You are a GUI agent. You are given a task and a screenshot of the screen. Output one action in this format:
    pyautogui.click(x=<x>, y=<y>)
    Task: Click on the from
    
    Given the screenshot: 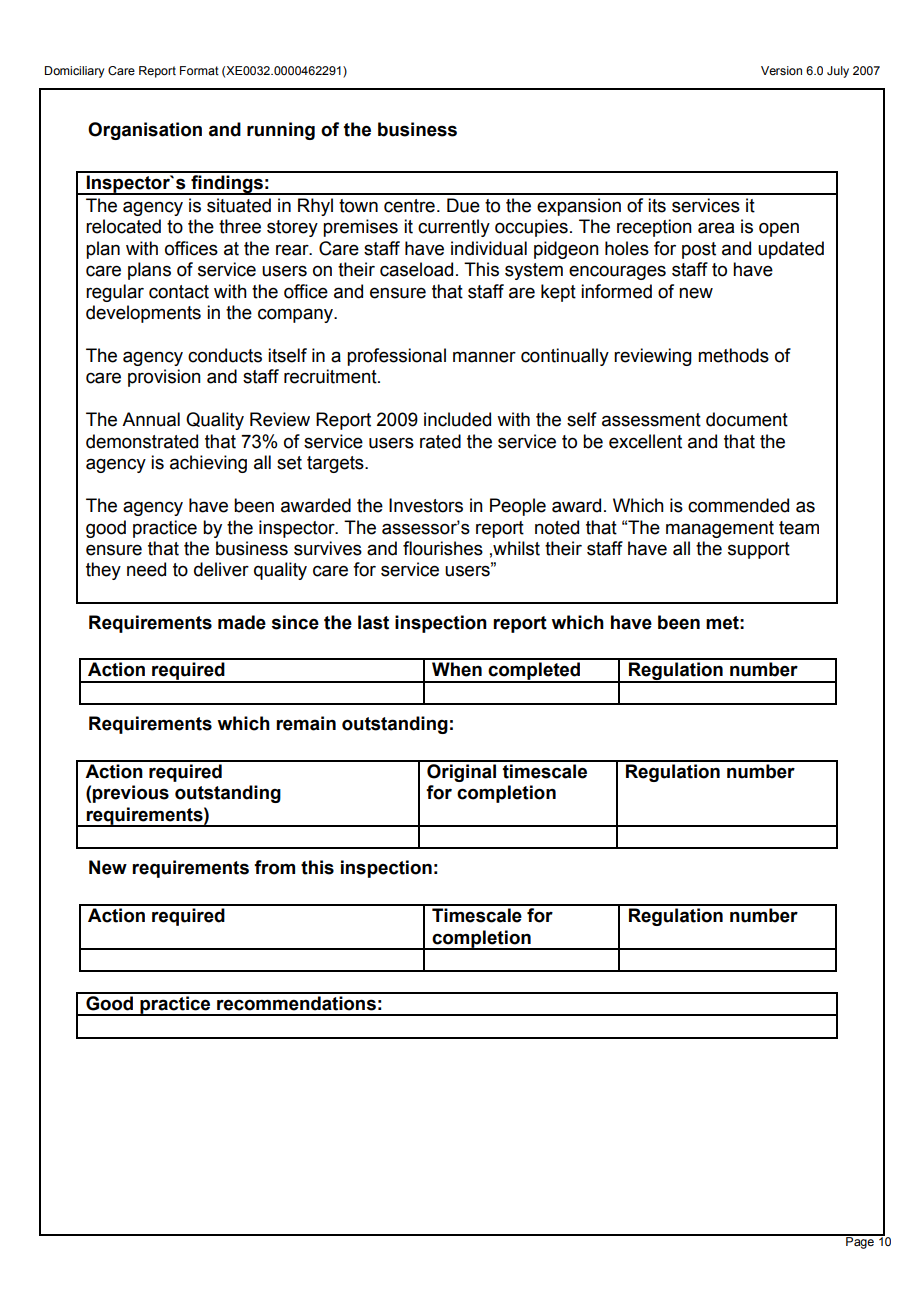 What is the action you would take?
    pyautogui.click(x=274, y=867)
